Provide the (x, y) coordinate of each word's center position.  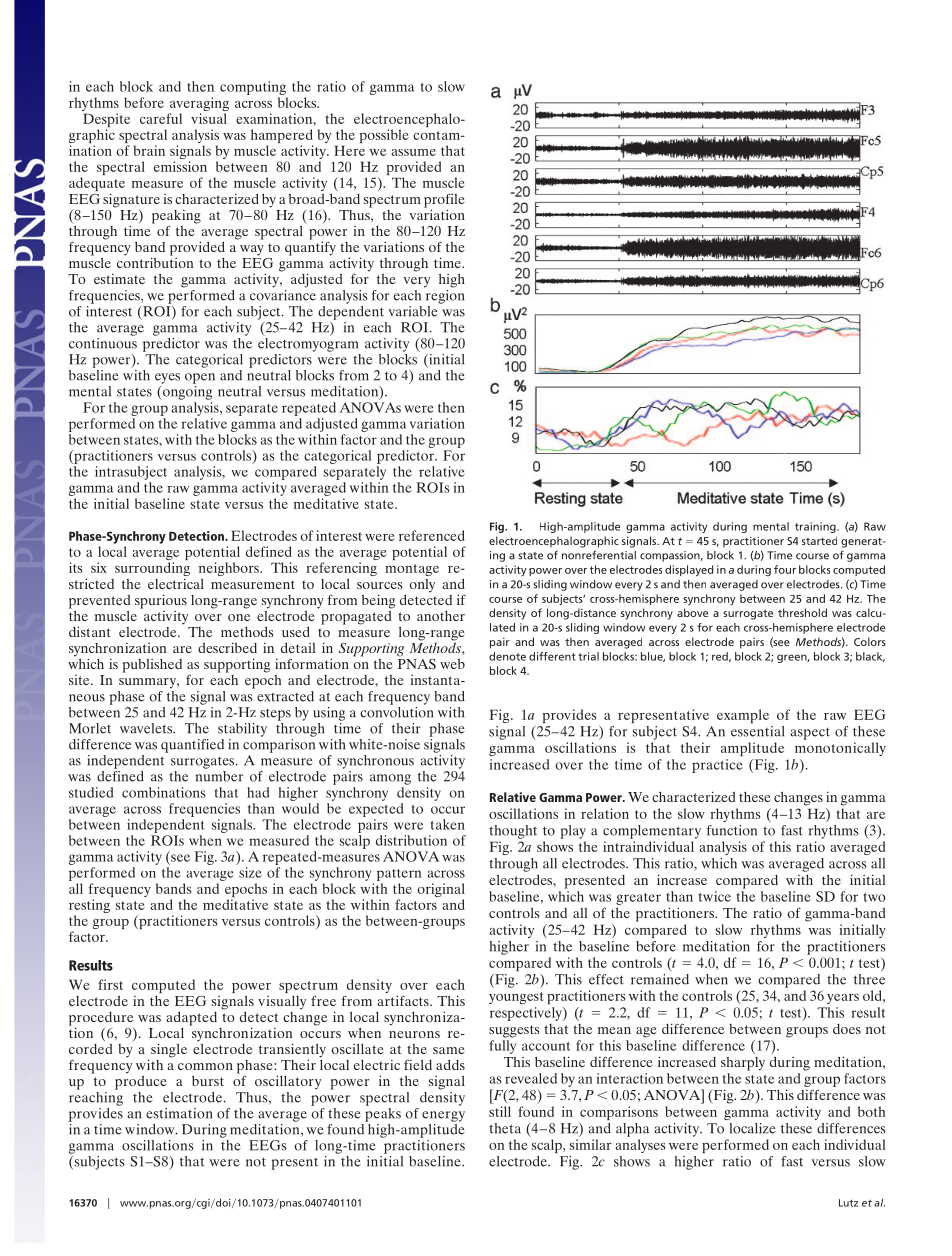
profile (444, 202)
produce (140, 1081)
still (500, 1111)
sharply (743, 1064)
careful (161, 118)
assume (413, 152)
